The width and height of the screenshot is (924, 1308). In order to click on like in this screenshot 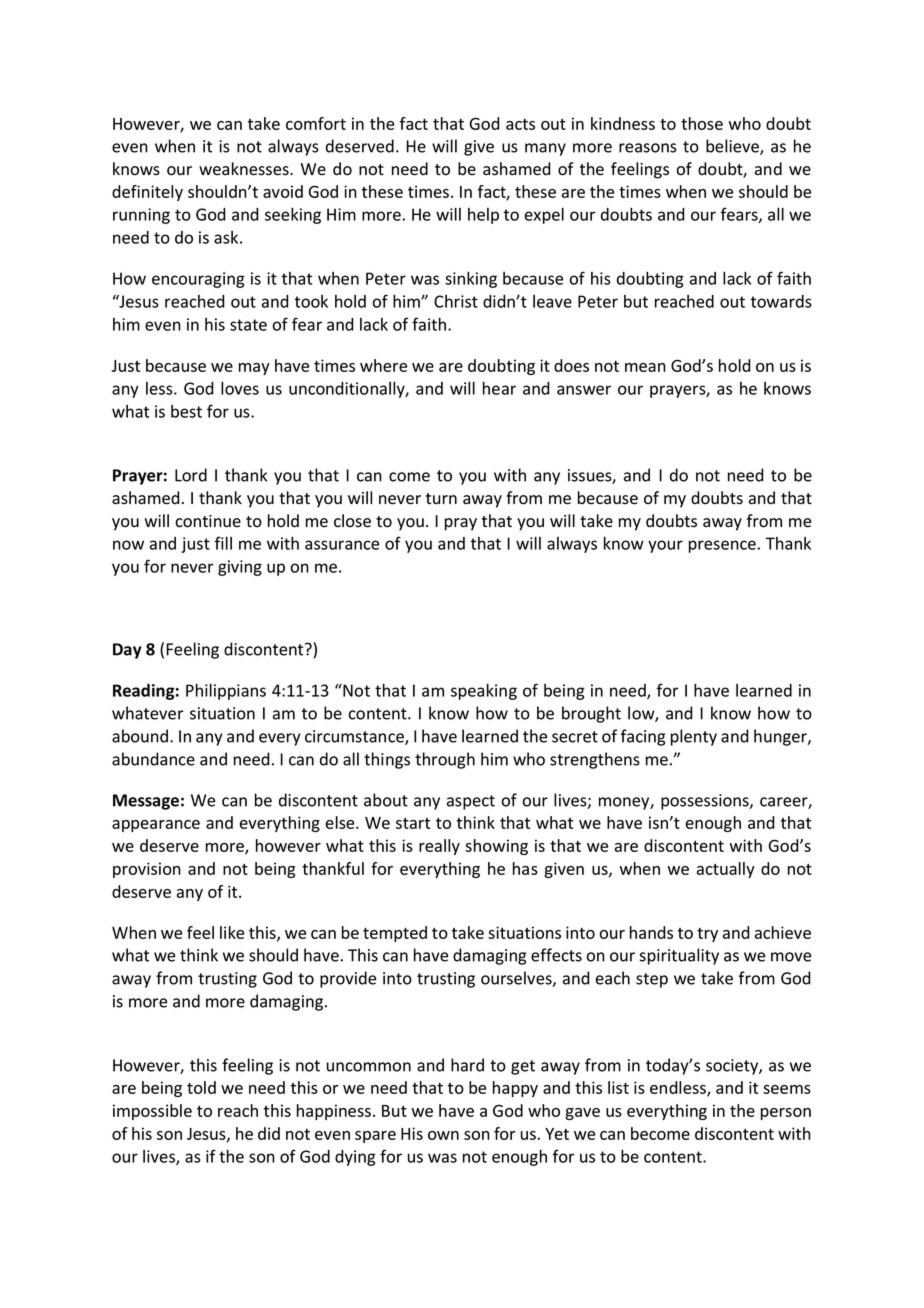, I will do `click(232, 932)`.
